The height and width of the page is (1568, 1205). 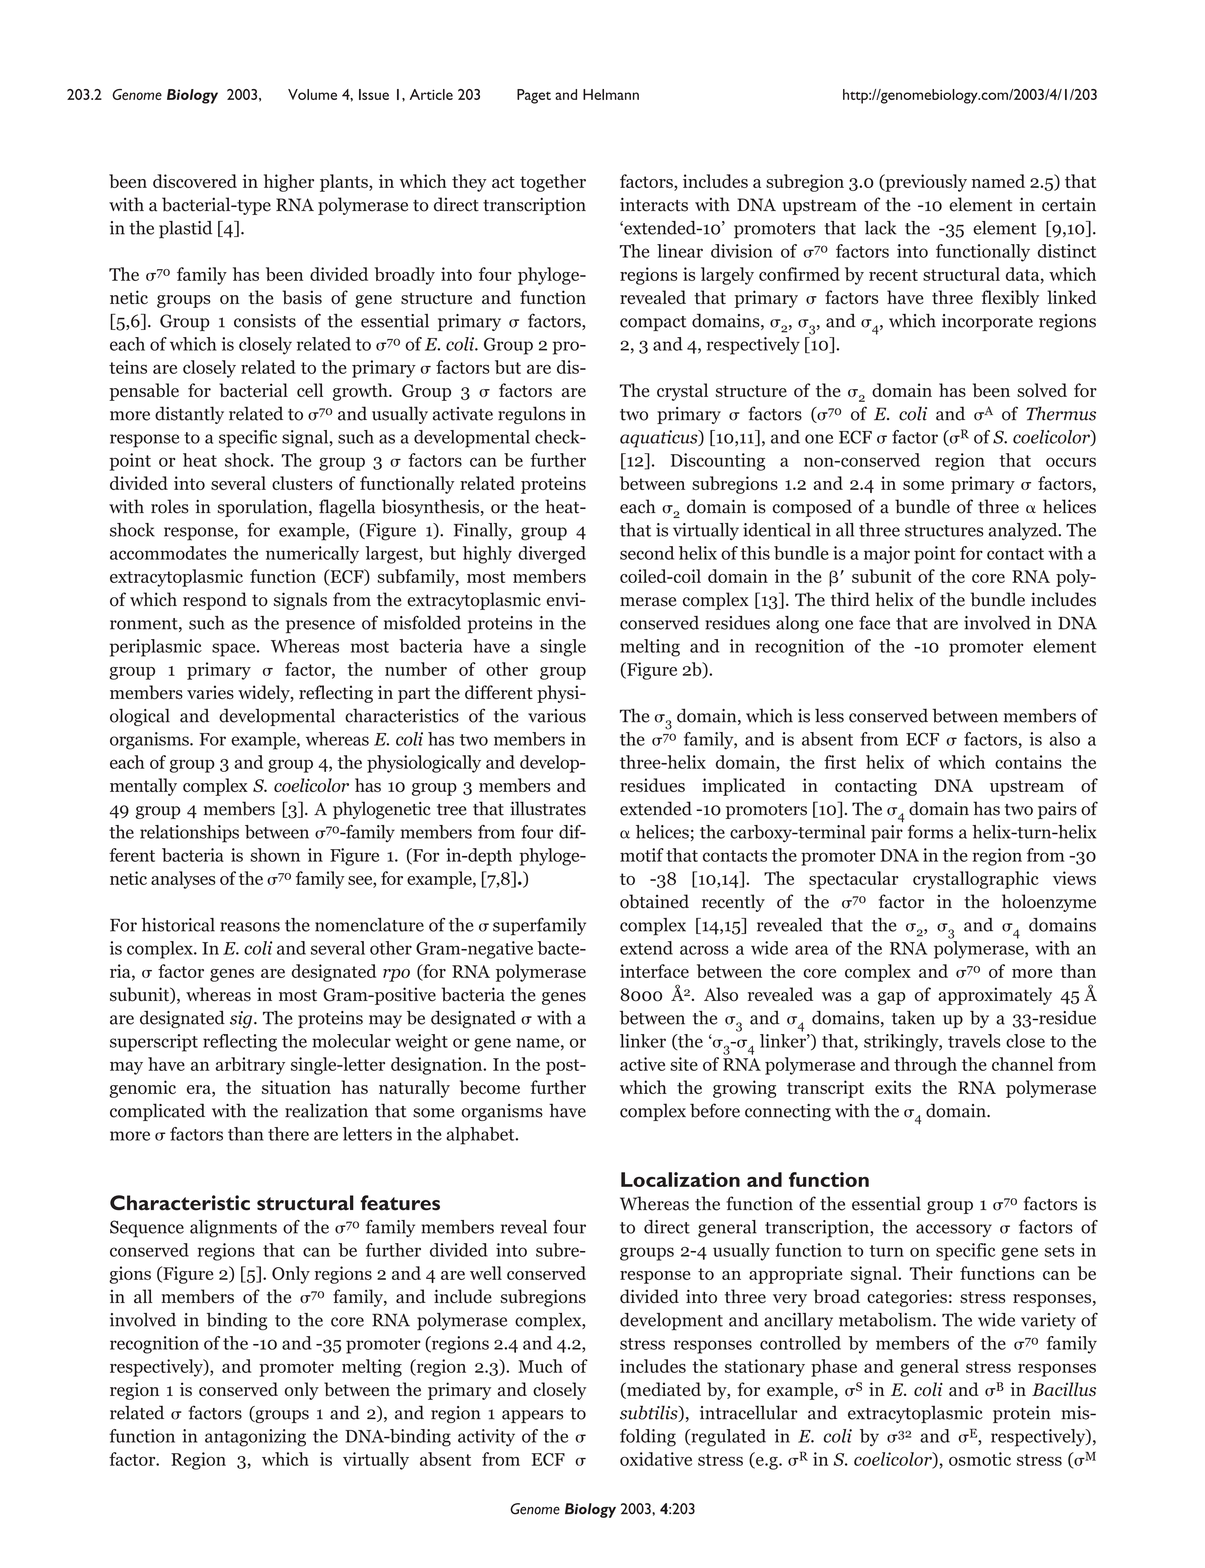 What do you see at coordinates (650, 1413) in the page?
I see `subtilis` at bounding box center [650, 1413].
